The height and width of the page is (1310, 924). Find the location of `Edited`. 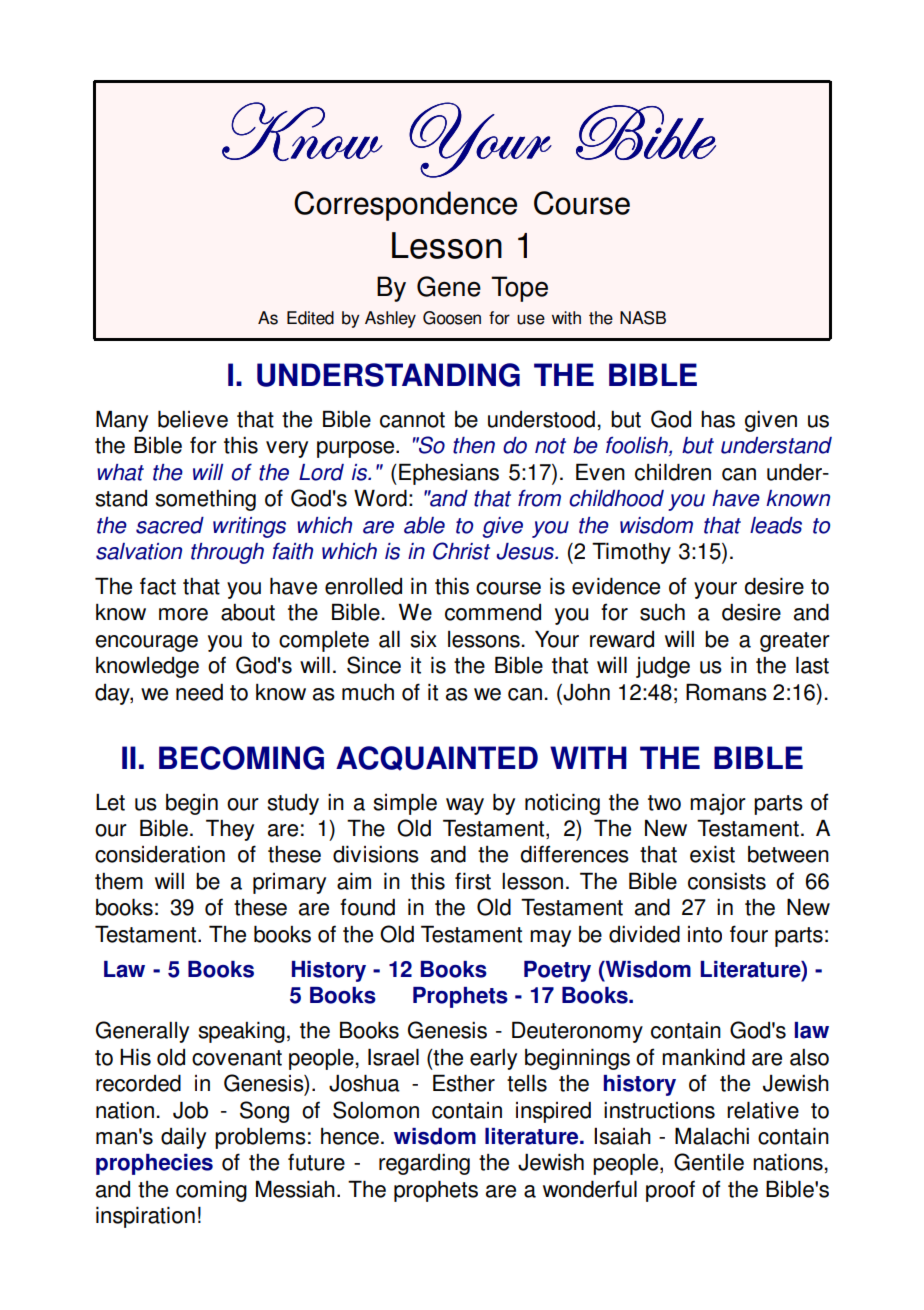

Edited is located at coordinates (310, 318).
